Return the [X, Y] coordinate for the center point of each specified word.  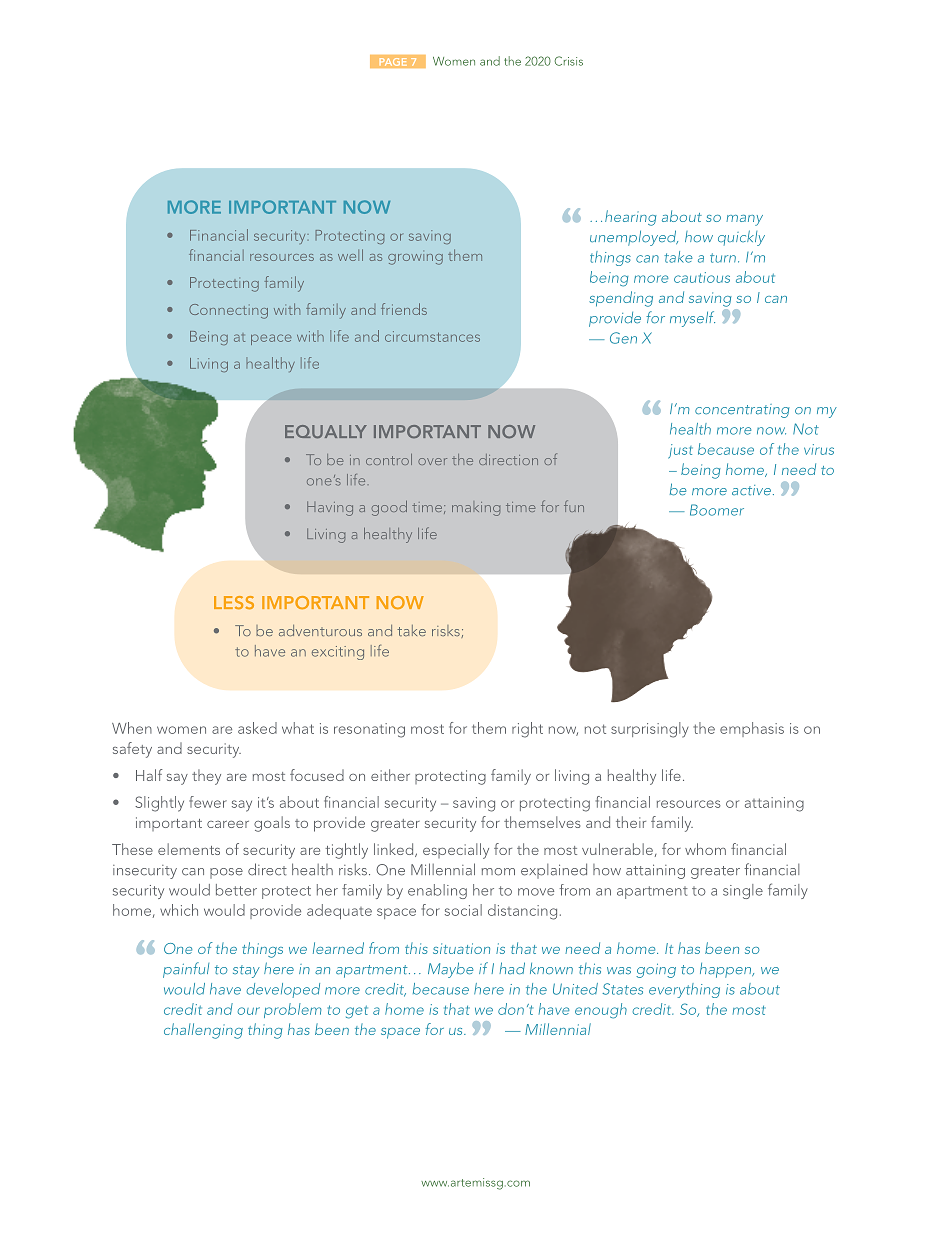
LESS [234, 602]
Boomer [717, 510]
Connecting [228, 311]
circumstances [432, 336]
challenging [203, 1031]
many [744, 220]
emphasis [752, 729]
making [476, 509]
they [206, 777]
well [350, 255]
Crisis [568, 61]
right [527, 730]
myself [692, 319]
